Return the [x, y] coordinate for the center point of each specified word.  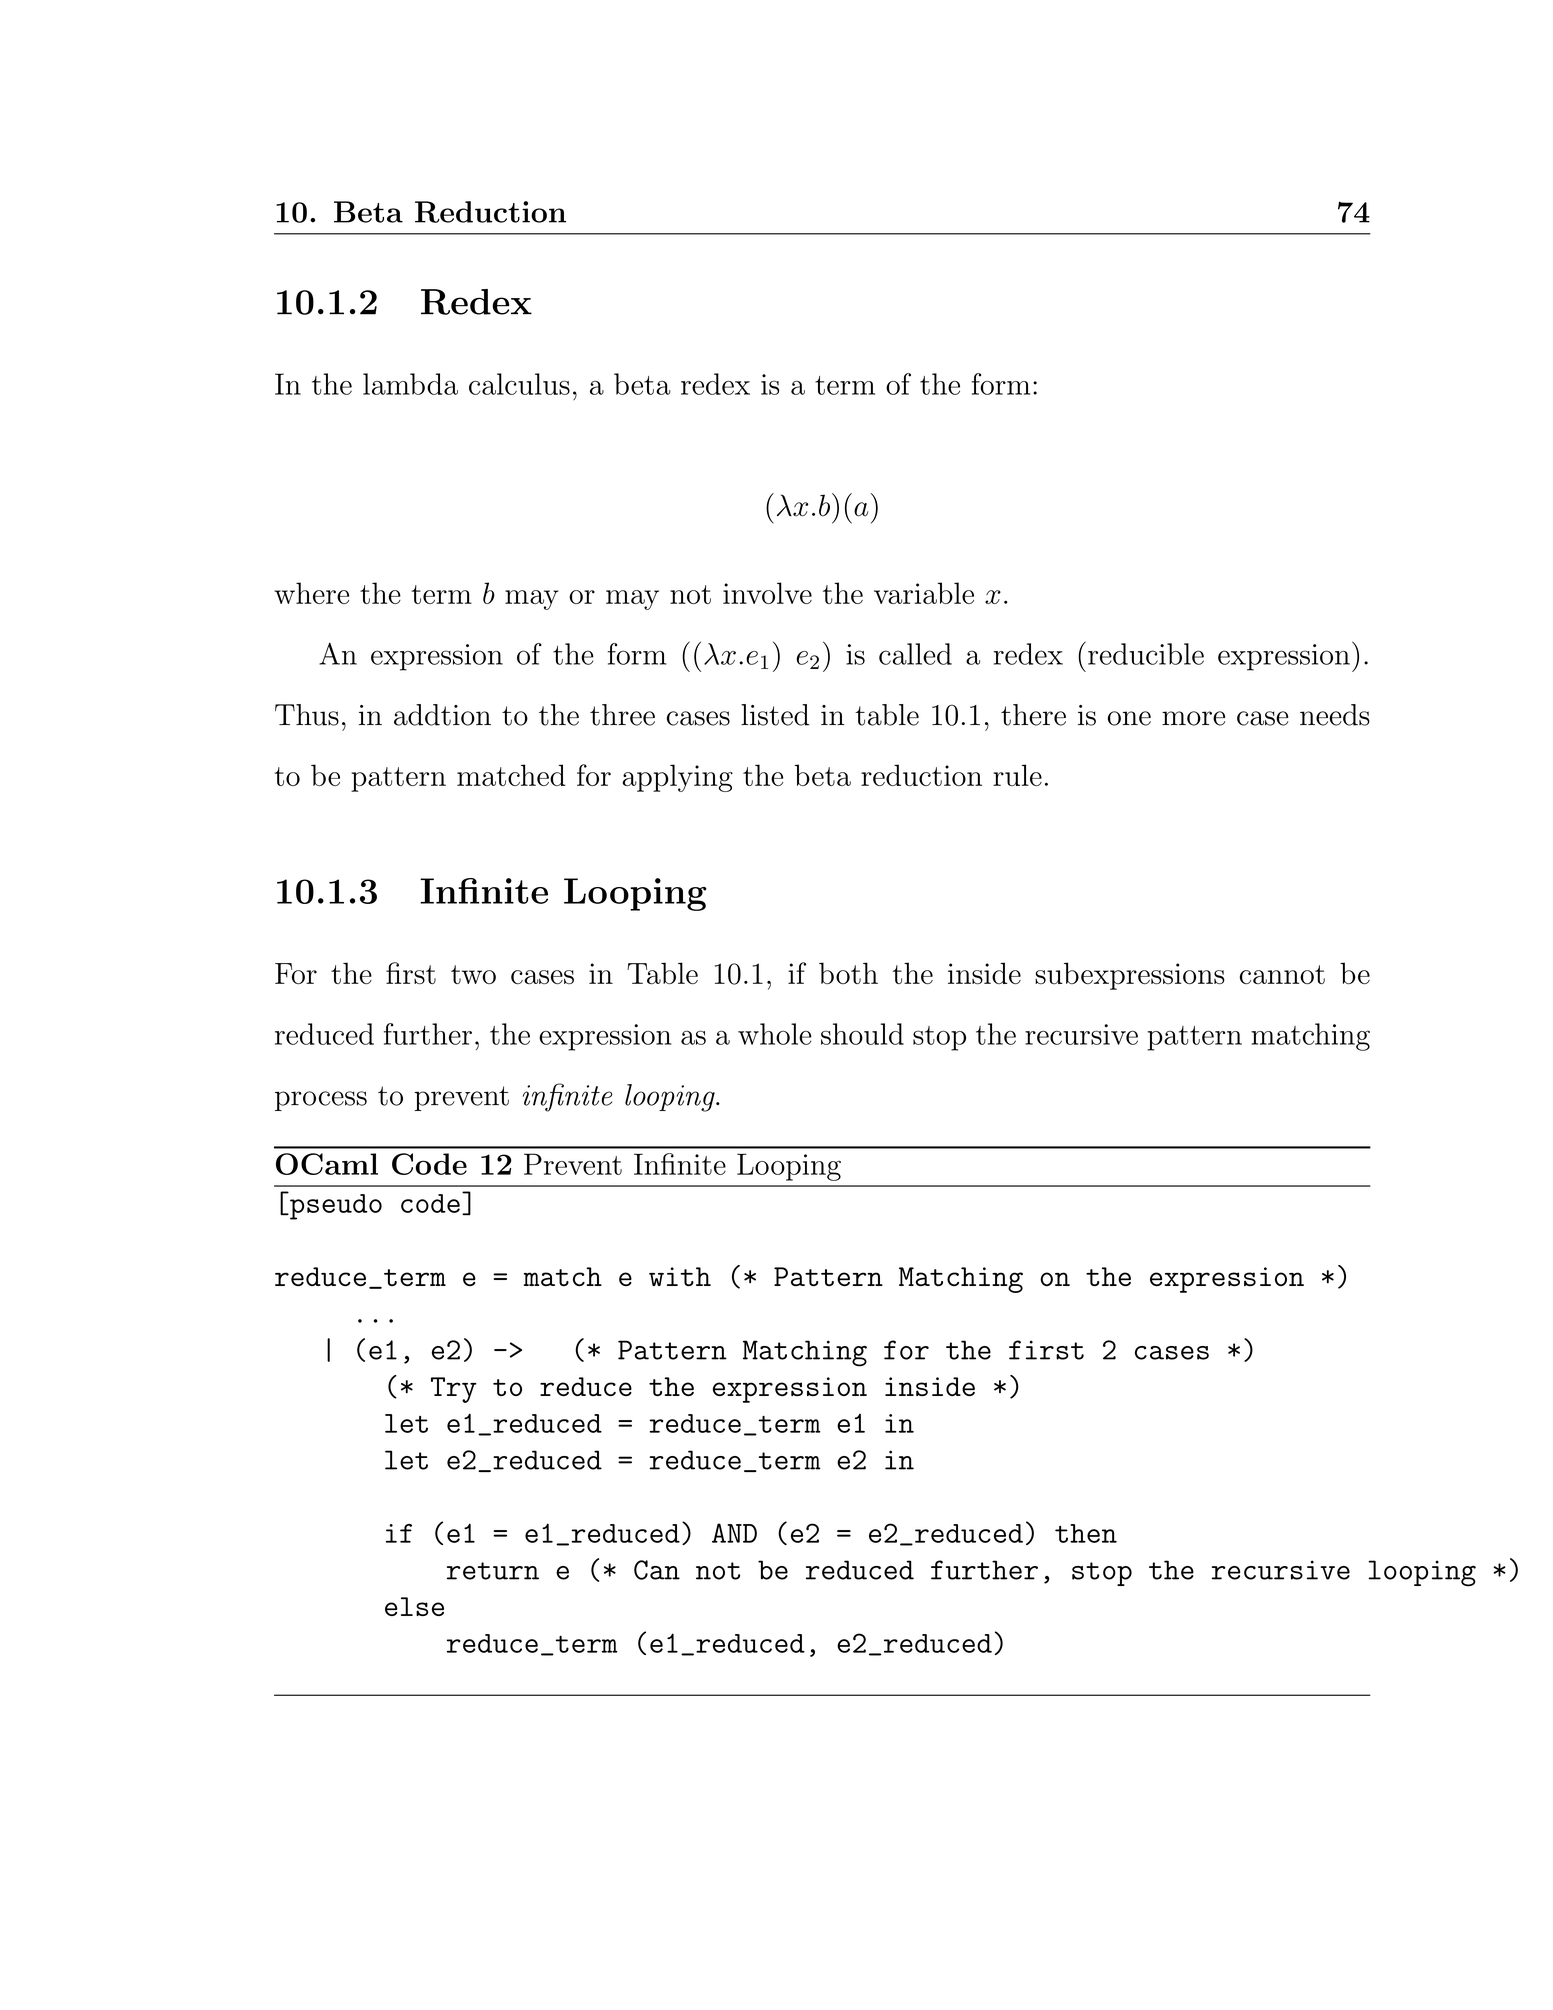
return [493, 1571]
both [848, 973]
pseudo [335, 1206]
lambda [410, 384]
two [473, 974]
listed [775, 715]
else [414, 1606]
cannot [1282, 974]
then [1086, 1533]
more [1193, 718]
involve [767, 593]
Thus [307, 715]
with [680, 1276]
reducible [1146, 654]
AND [734, 1533]
